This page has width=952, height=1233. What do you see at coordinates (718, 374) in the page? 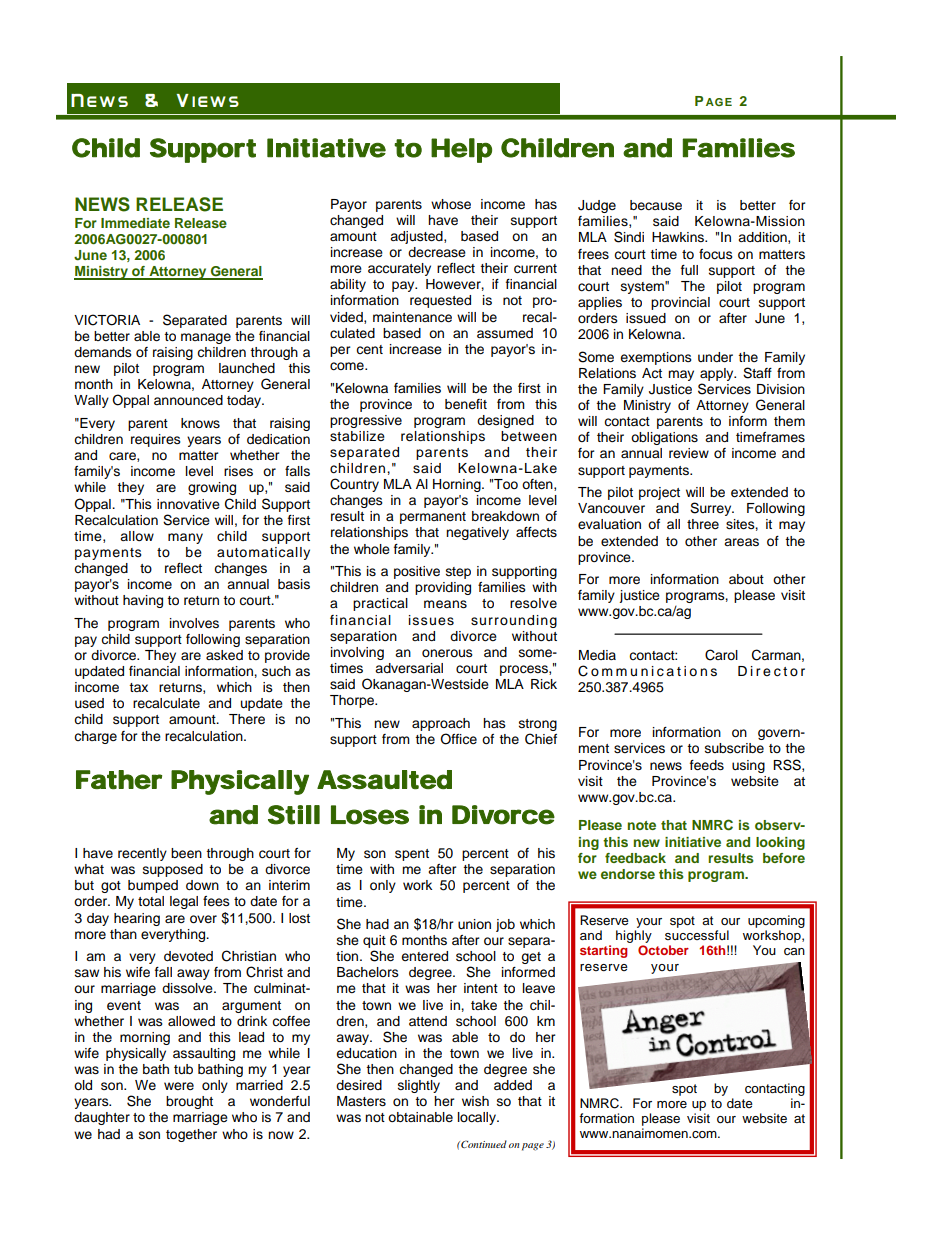
I see `apply` at bounding box center [718, 374].
